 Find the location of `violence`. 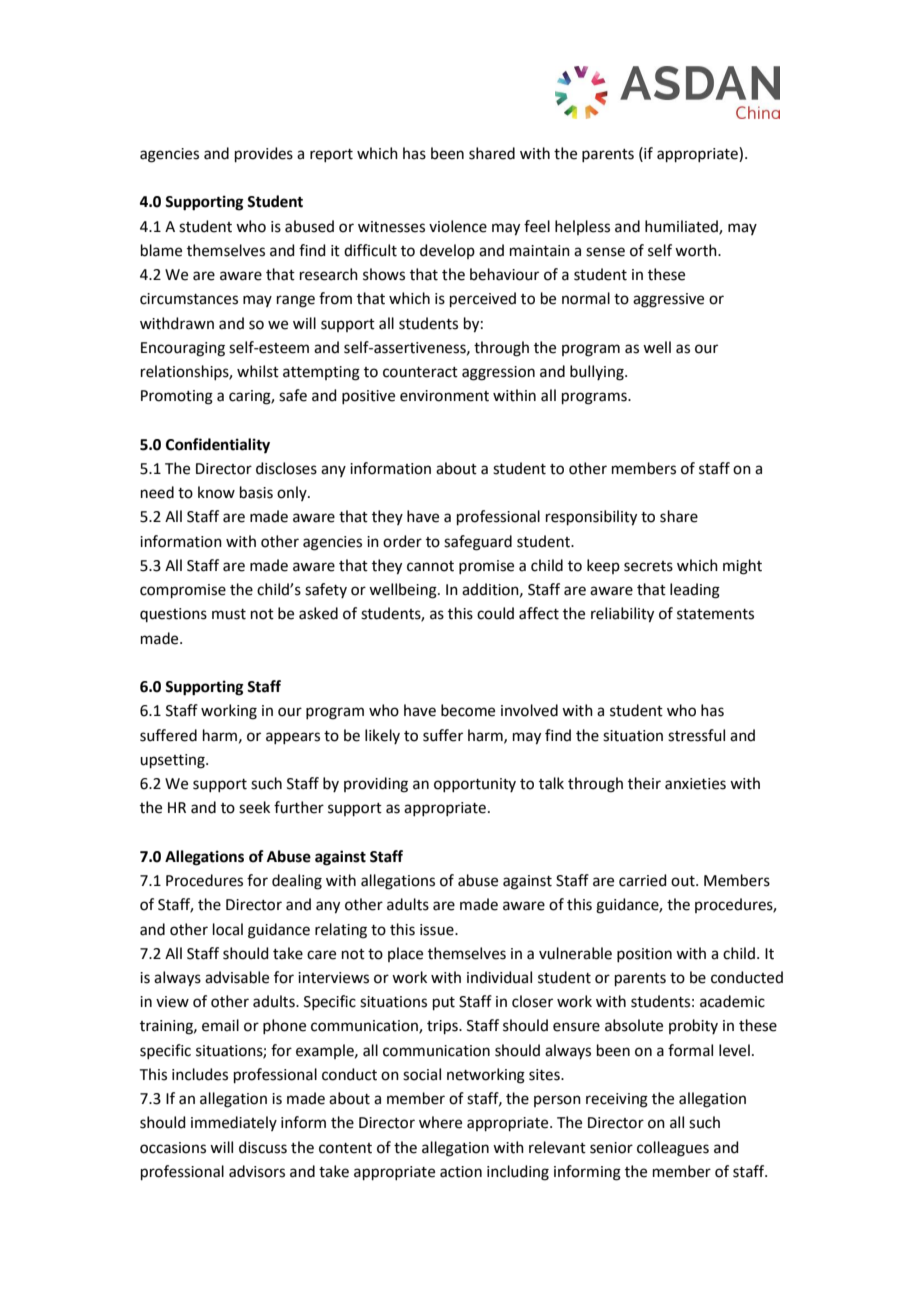

violence is located at coordinates (458, 226).
